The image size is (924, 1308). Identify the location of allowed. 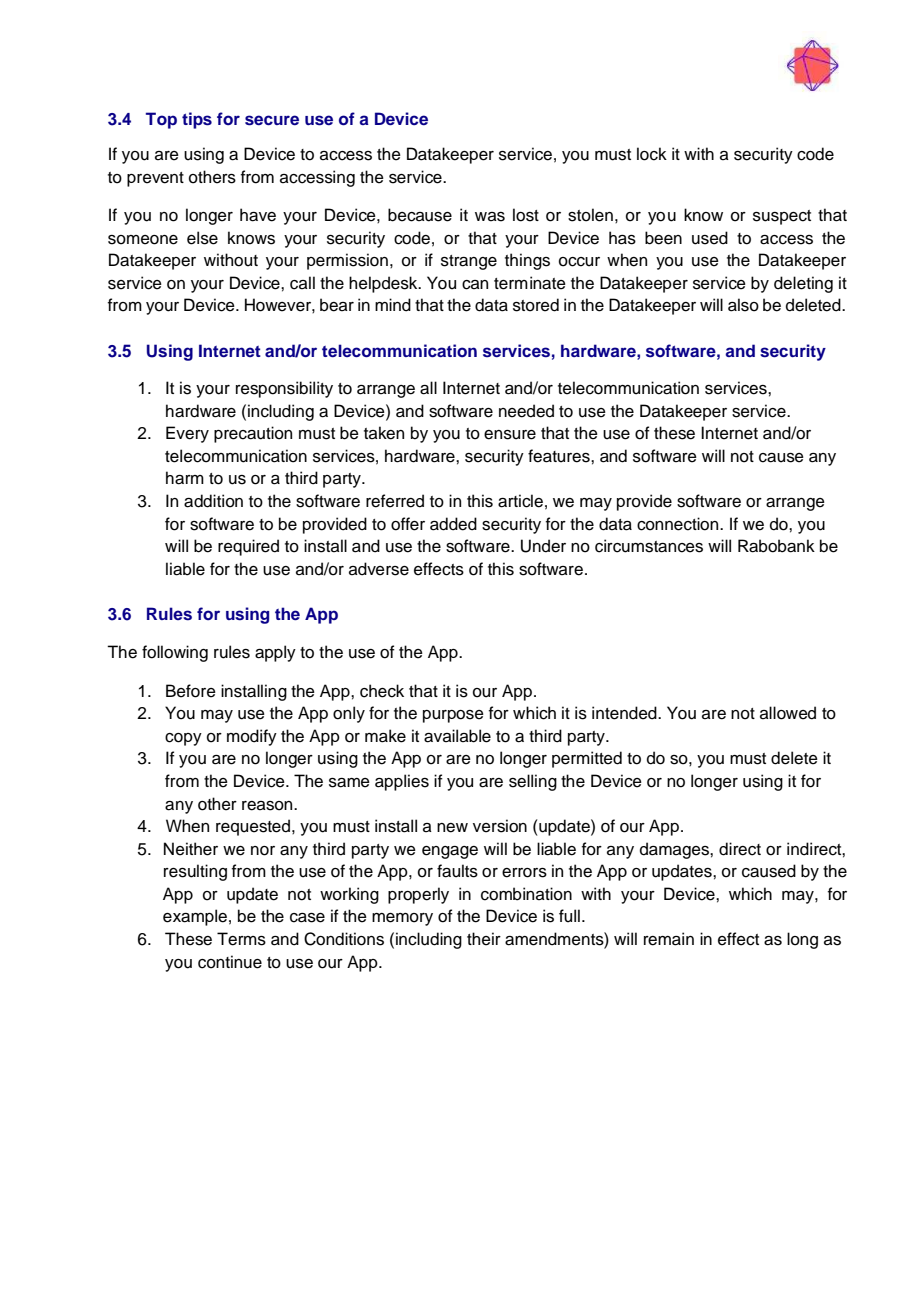
(788, 713).
